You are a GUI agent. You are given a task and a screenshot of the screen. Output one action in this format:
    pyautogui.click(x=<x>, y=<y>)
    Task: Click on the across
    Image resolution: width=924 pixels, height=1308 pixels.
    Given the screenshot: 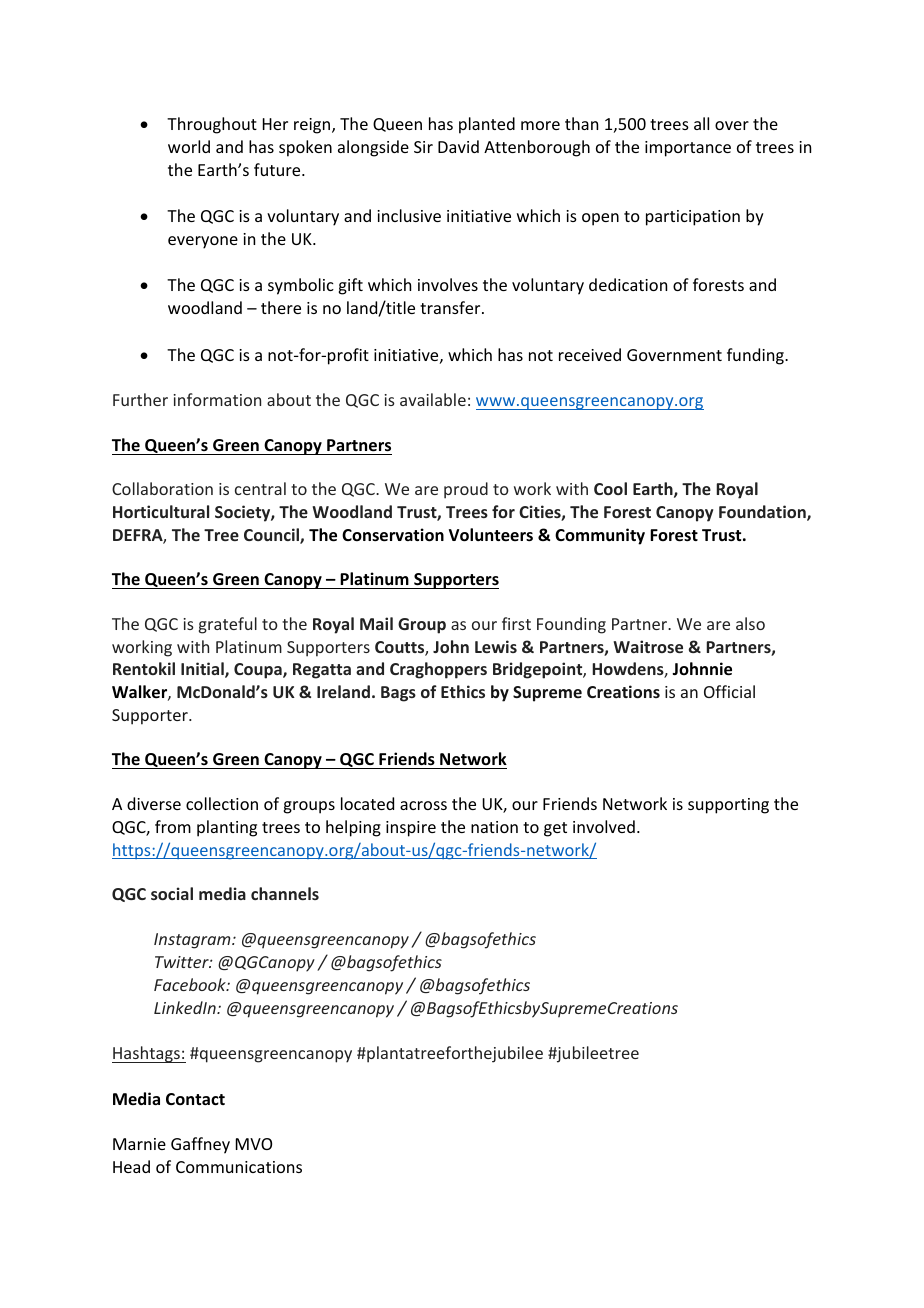 What is the action you would take?
    pyautogui.click(x=423, y=805)
